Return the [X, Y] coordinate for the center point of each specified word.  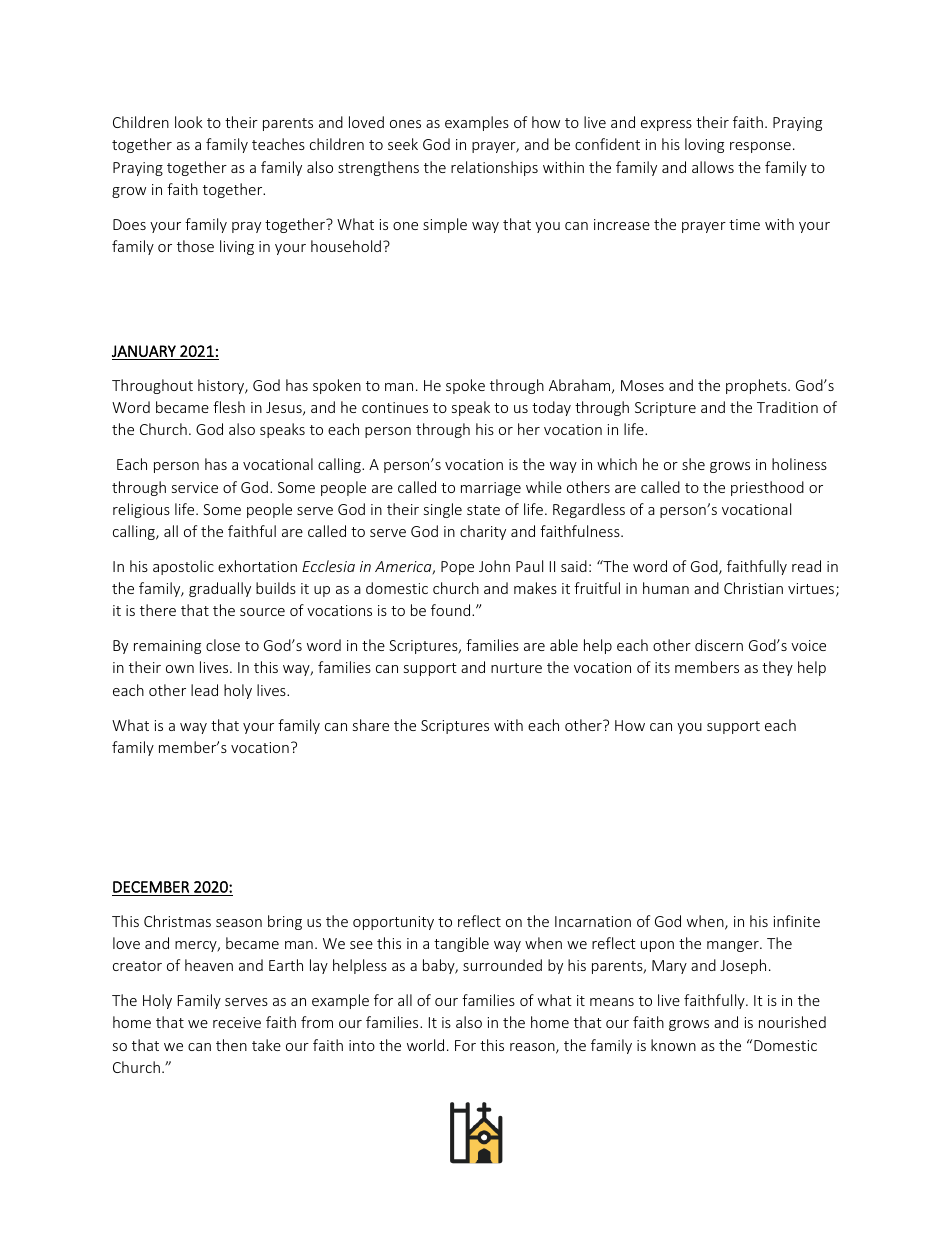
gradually [220, 589]
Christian [753, 588]
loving [704, 145]
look [189, 122]
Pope [457, 568]
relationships [494, 168]
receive [237, 1022]
